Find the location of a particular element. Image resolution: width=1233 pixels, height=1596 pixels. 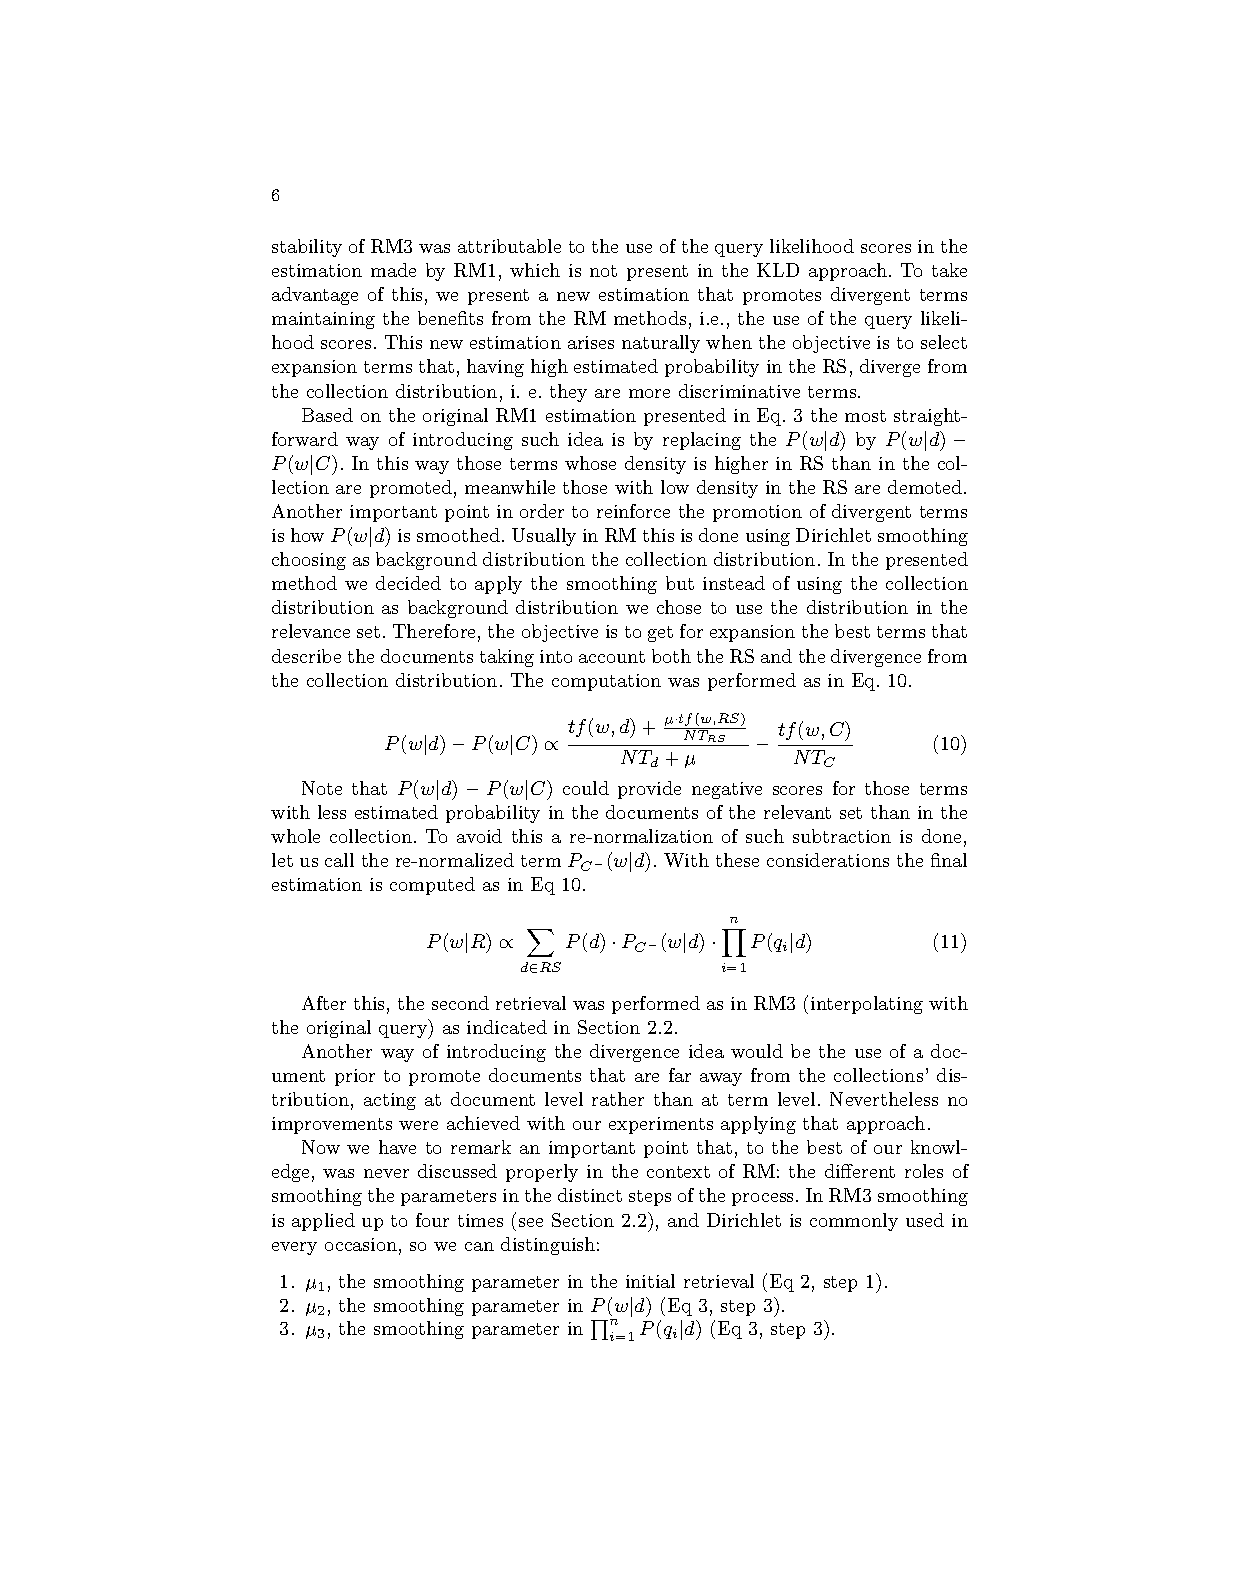

which is located at coordinates (535, 270).
